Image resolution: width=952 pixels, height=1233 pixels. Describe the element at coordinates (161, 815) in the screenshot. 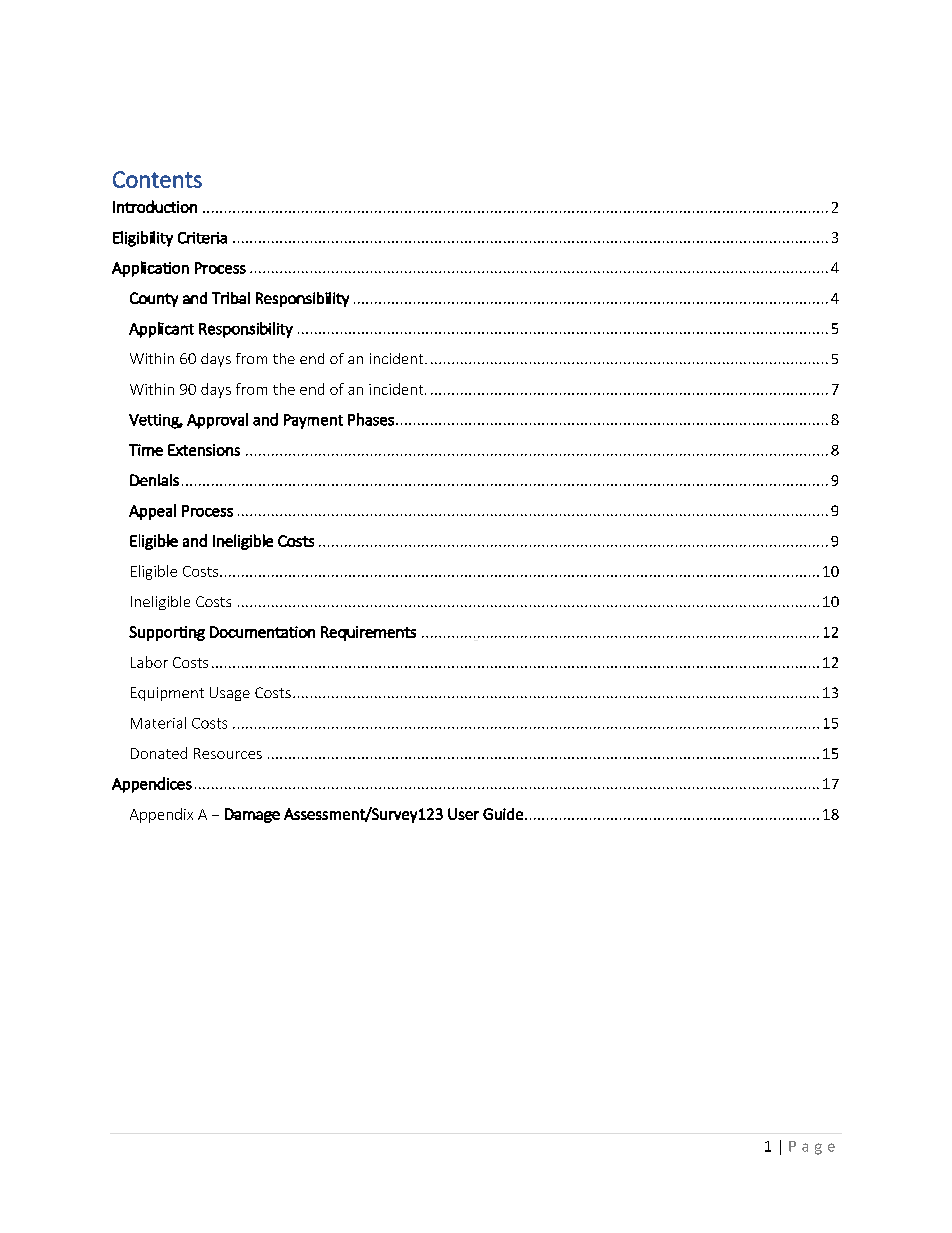

I see `Appendix` at that location.
